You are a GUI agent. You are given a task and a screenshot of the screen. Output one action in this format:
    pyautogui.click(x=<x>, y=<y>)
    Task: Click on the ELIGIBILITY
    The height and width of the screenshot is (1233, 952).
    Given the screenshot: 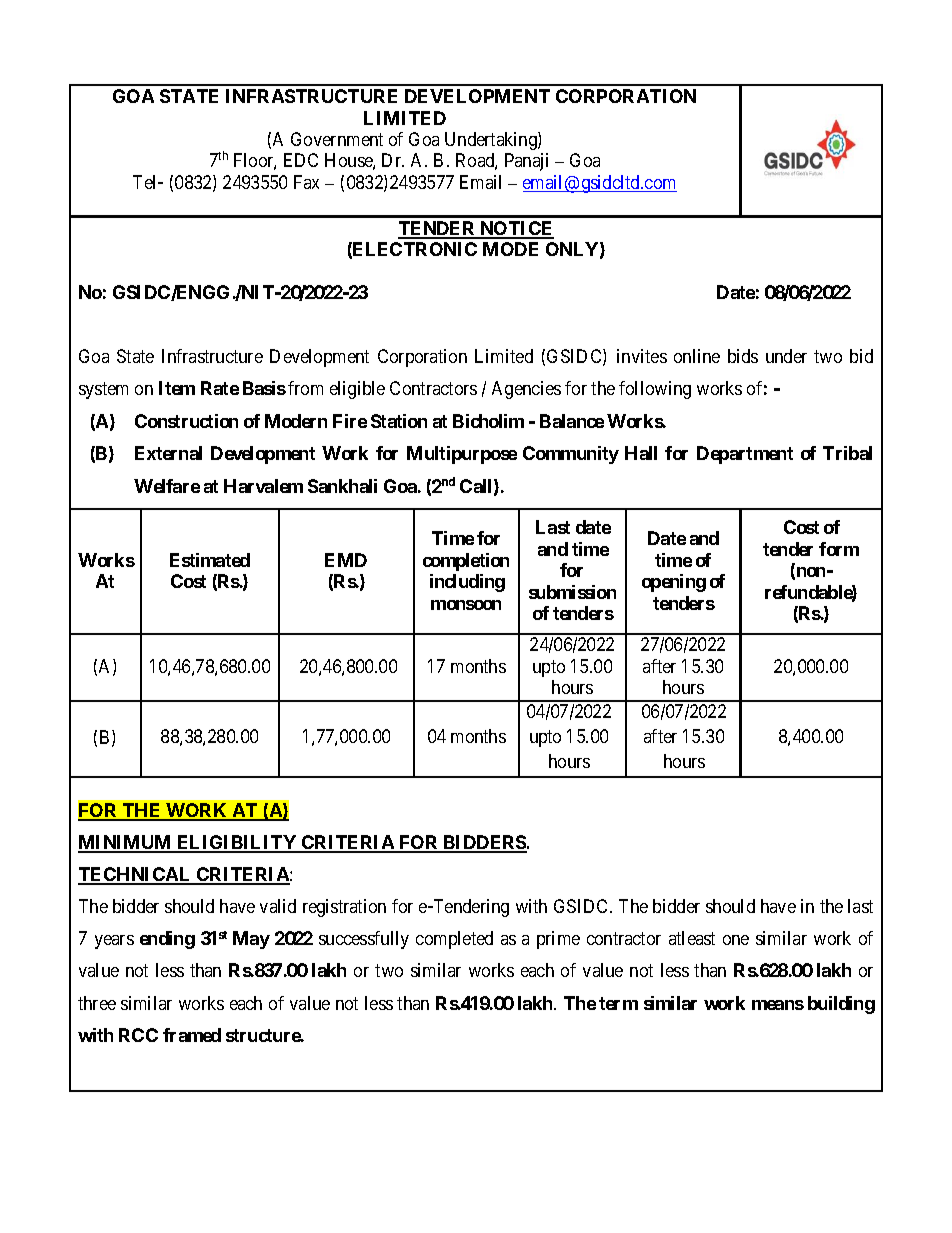 What is the action you would take?
    pyautogui.click(x=237, y=843)
